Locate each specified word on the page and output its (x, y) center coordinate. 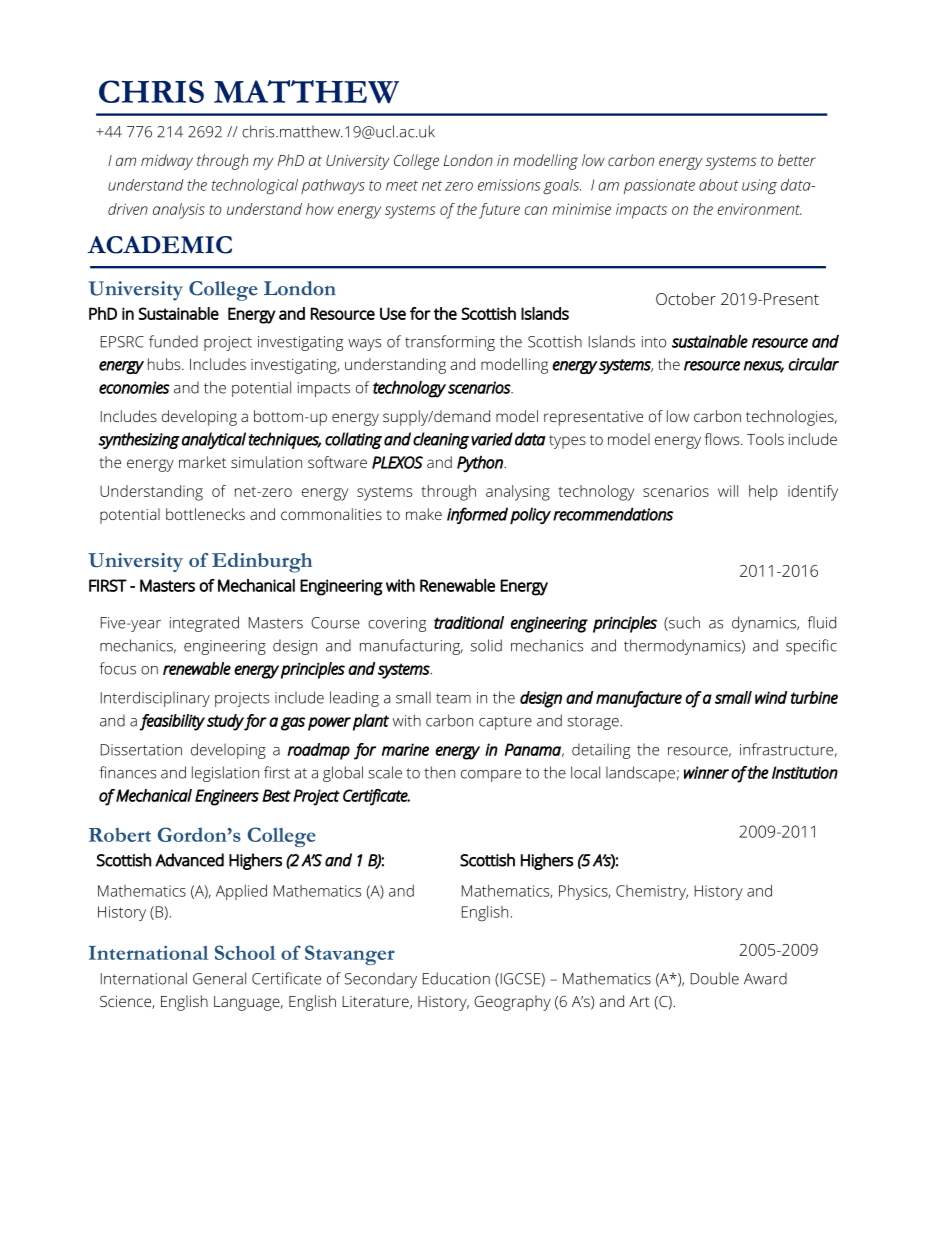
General (219, 978)
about (719, 185)
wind (771, 697)
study (226, 722)
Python (481, 464)
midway (167, 162)
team (453, 698)
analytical (214, 440)
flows (723, 439)
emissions (509, 185)
